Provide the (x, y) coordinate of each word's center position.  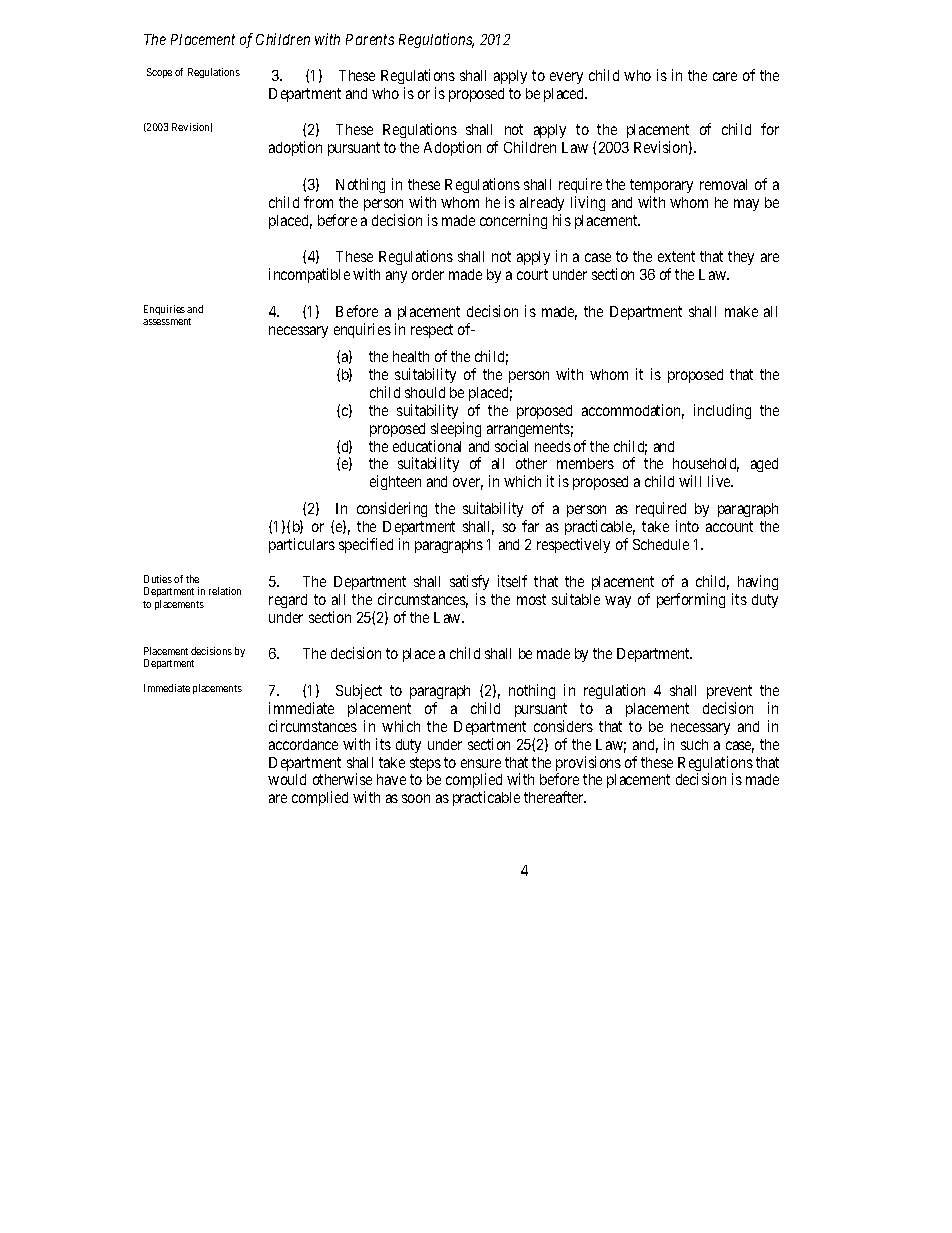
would (287, 779)
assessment (167, 321)
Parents (370, 39)
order (428, 274)
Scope (159, 73)
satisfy (469, 582)
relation (225, 591)
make (741, 311)
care (725, 76)
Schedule (661, 544)
